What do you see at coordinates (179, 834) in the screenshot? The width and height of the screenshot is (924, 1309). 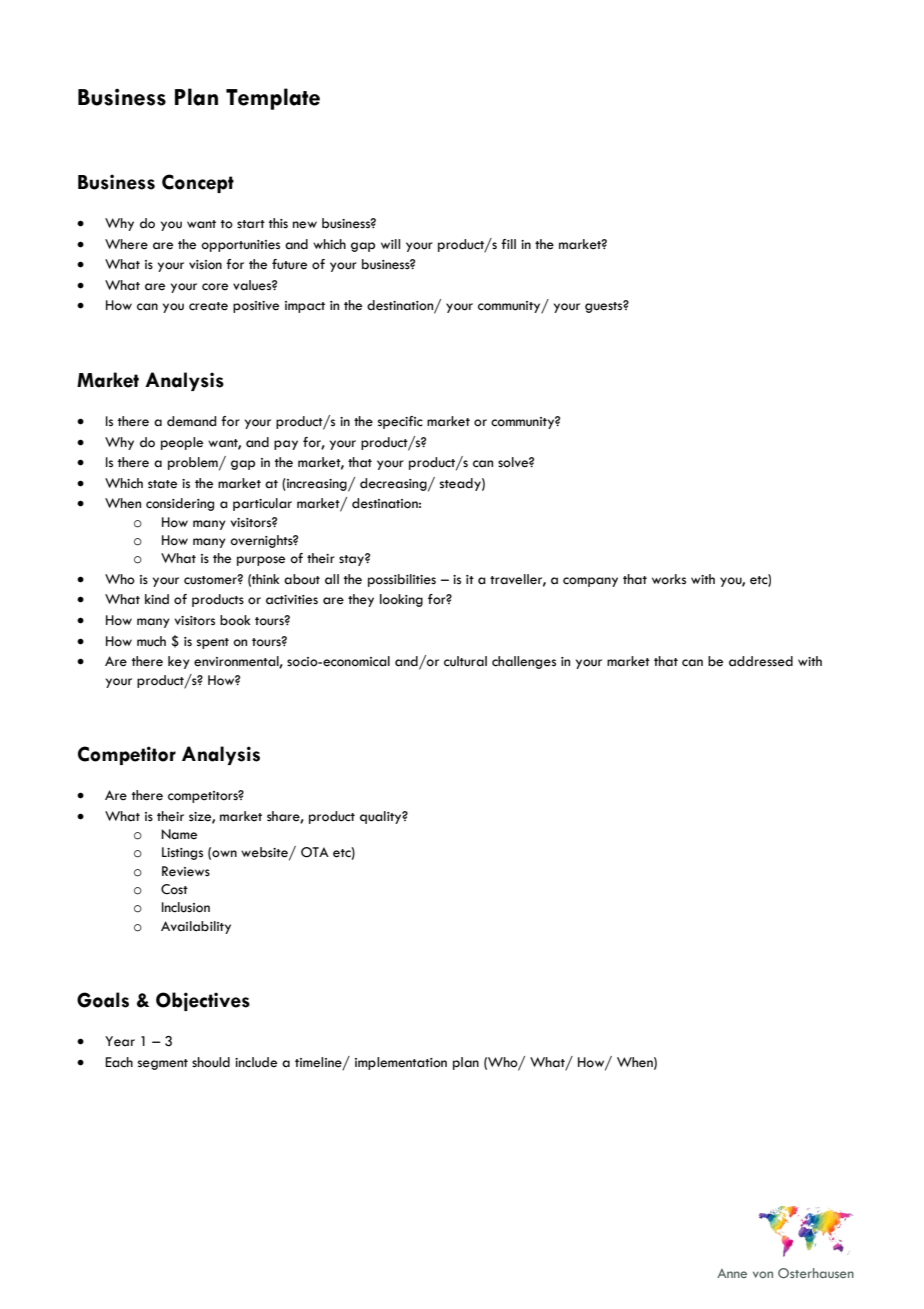 I see `Name` at bounding box center [179, 834].
